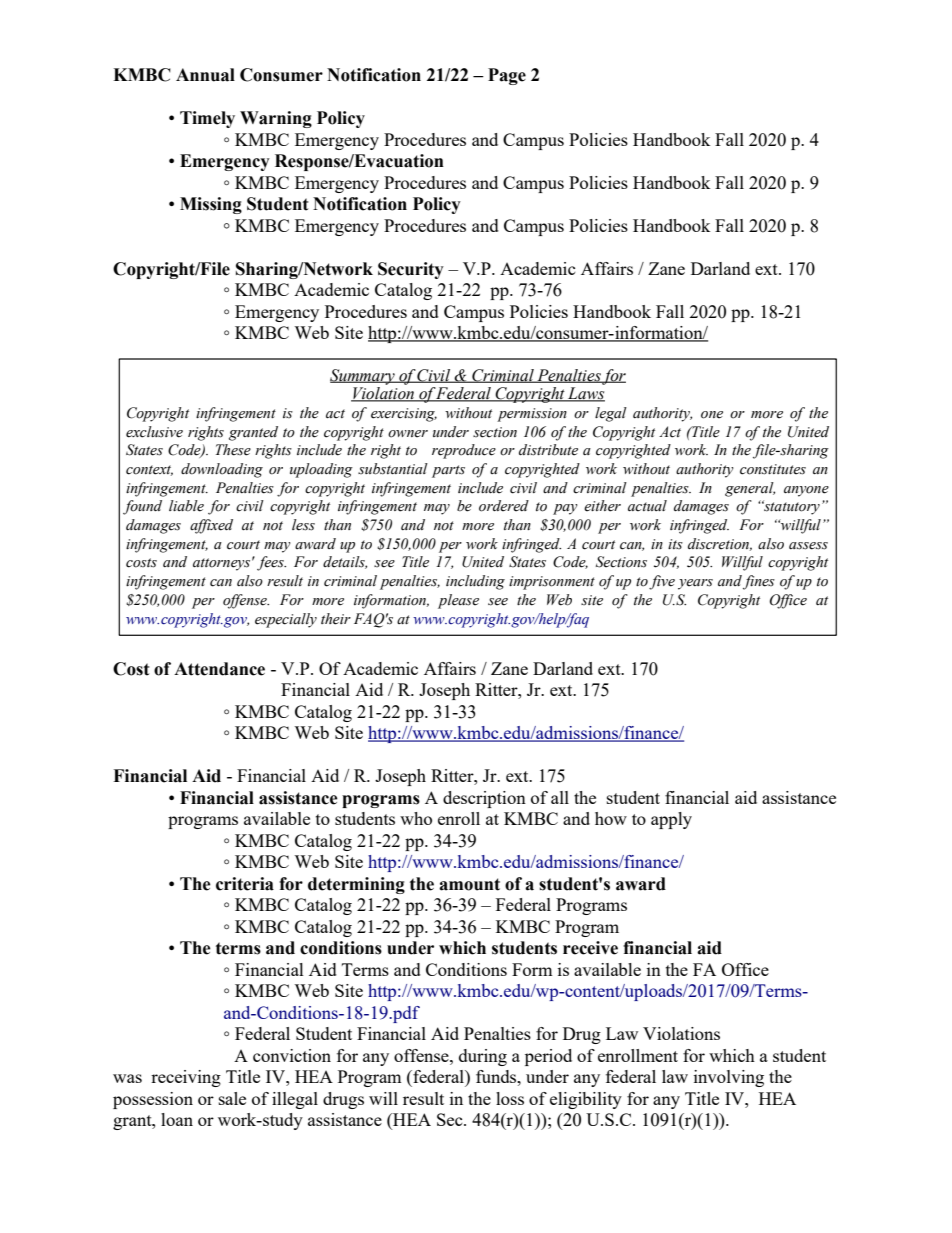 The image size is (952, 1233). I want to click on involving, so click(729, 1078).
